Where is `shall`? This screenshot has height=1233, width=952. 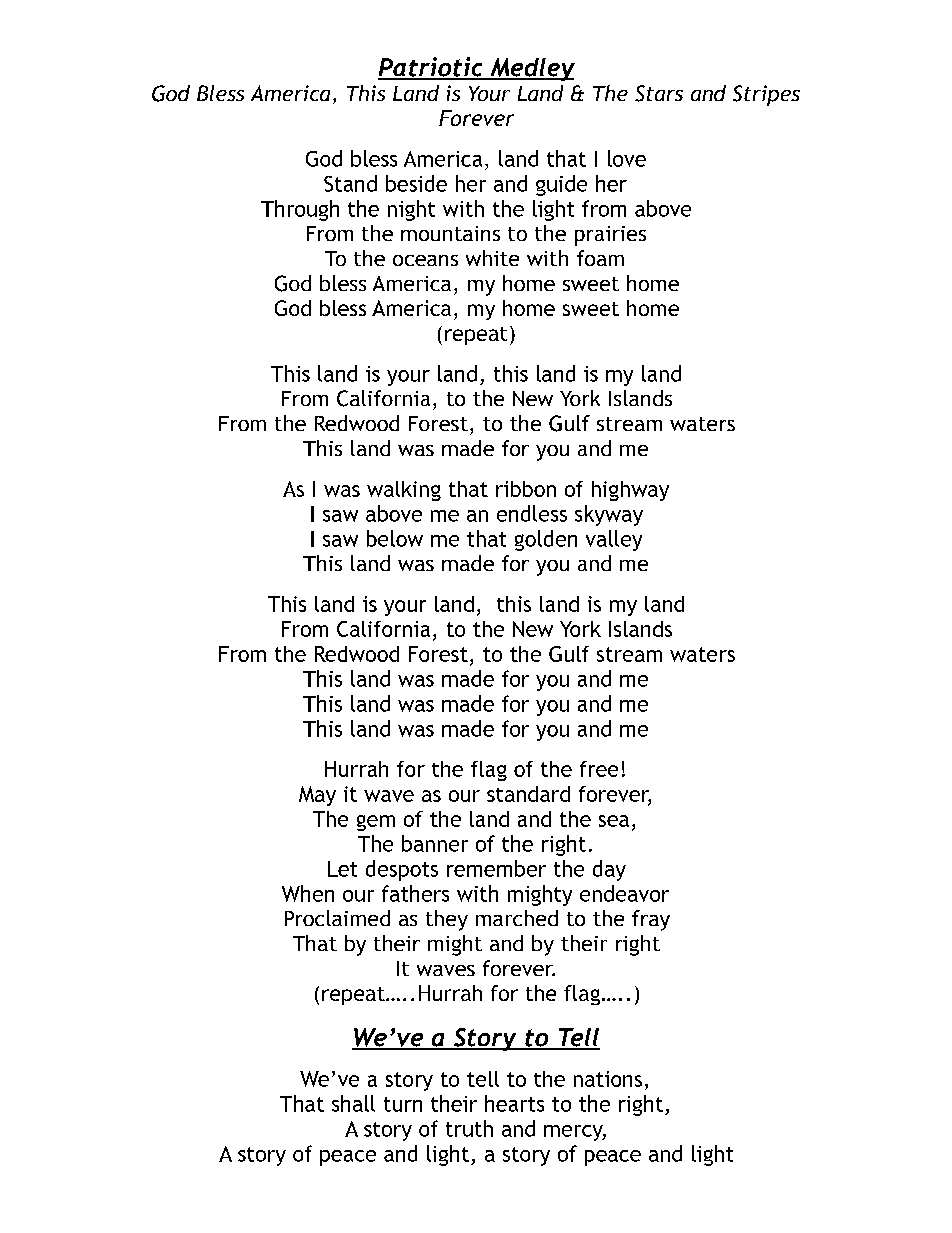 shall is located at coordinates (353, 1103).
